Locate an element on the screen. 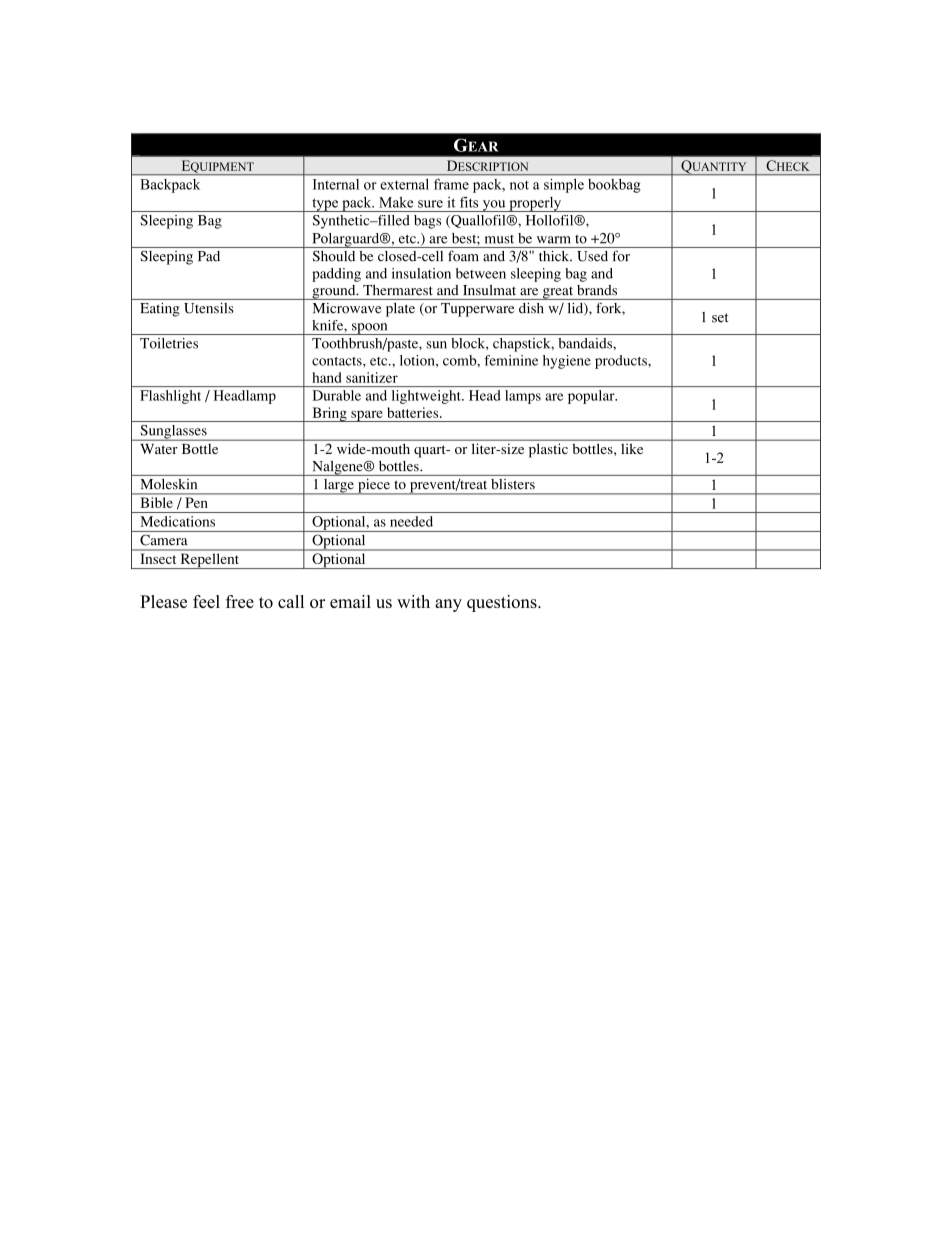 The width and height of the screenshot is (952, 1233). with is located at coordinates (413, 601).
